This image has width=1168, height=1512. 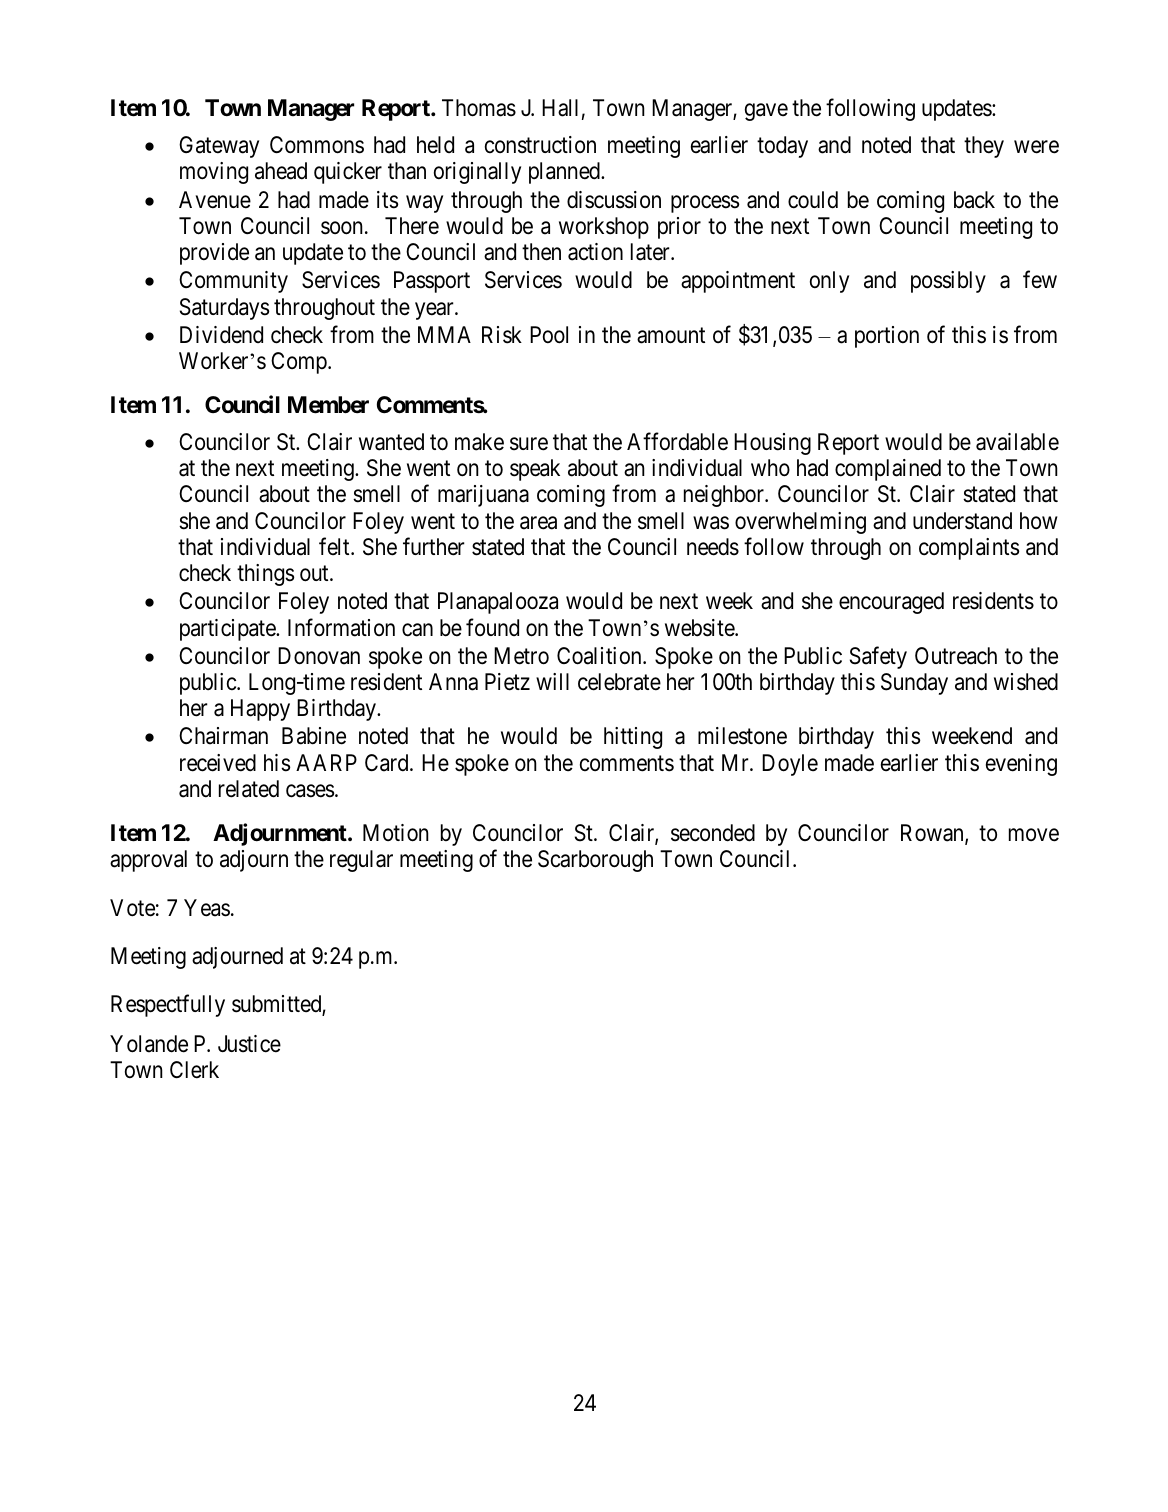 What do you see at coordinates (914, 684) in the image?
I see `Sunday` at bounding box center [914, 684].
